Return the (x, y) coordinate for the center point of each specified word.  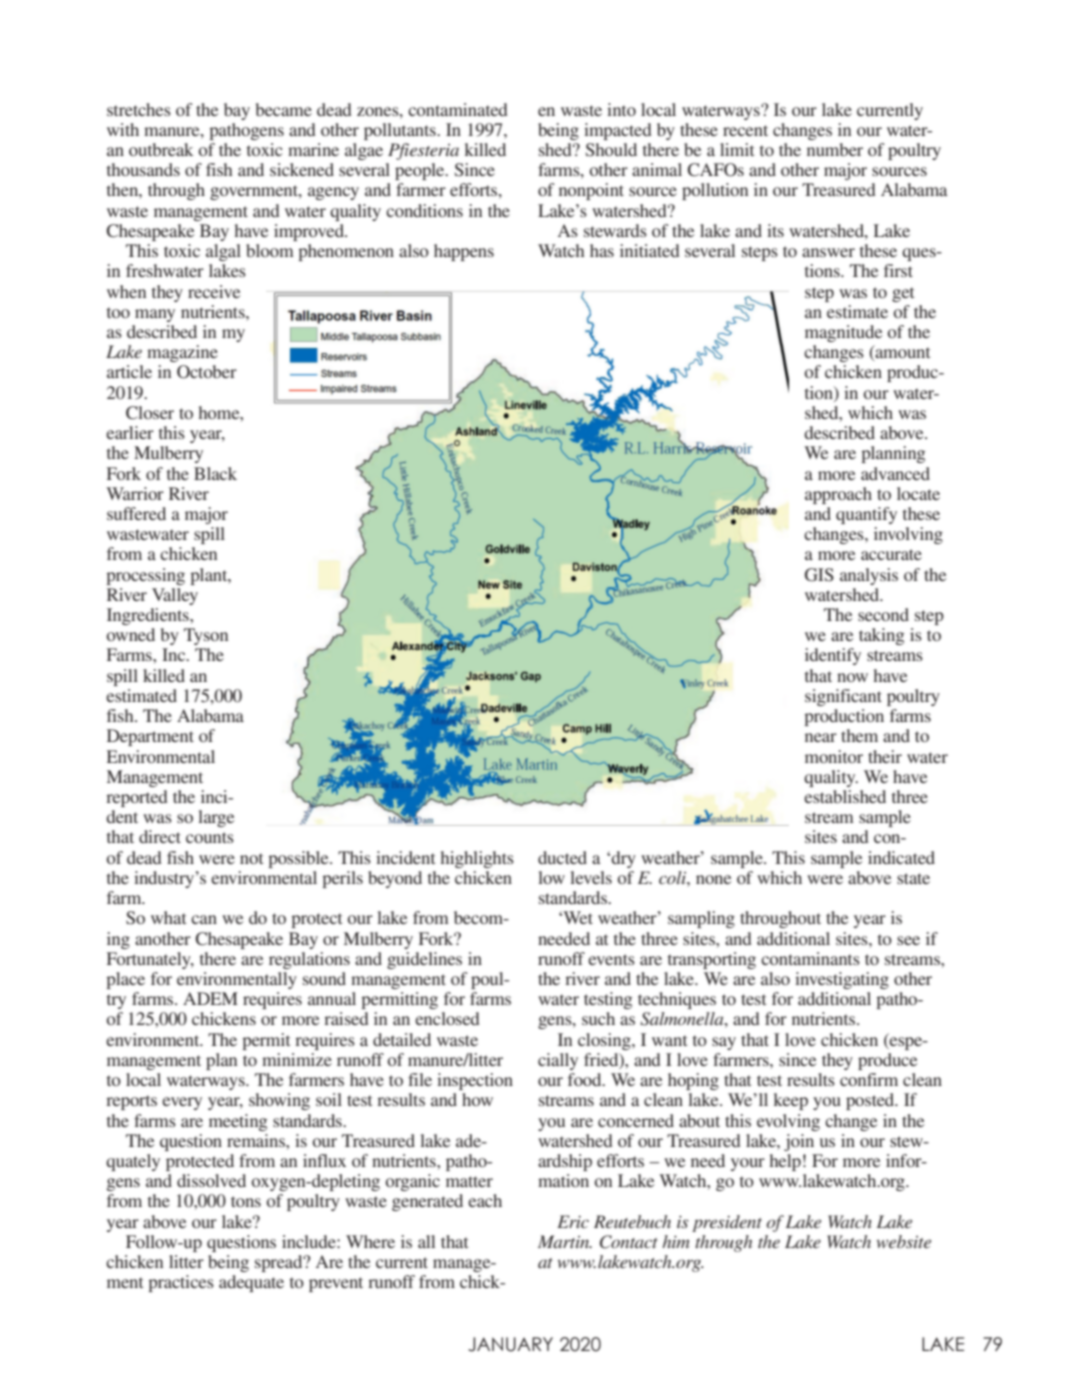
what (168, 917)
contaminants (810, 958)
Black (215, 473)
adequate (251, 1283)
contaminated (458, 109)
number (835, 149)
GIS (819, 575)
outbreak (161, 149)
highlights (477, 859)
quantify (866, 515)
